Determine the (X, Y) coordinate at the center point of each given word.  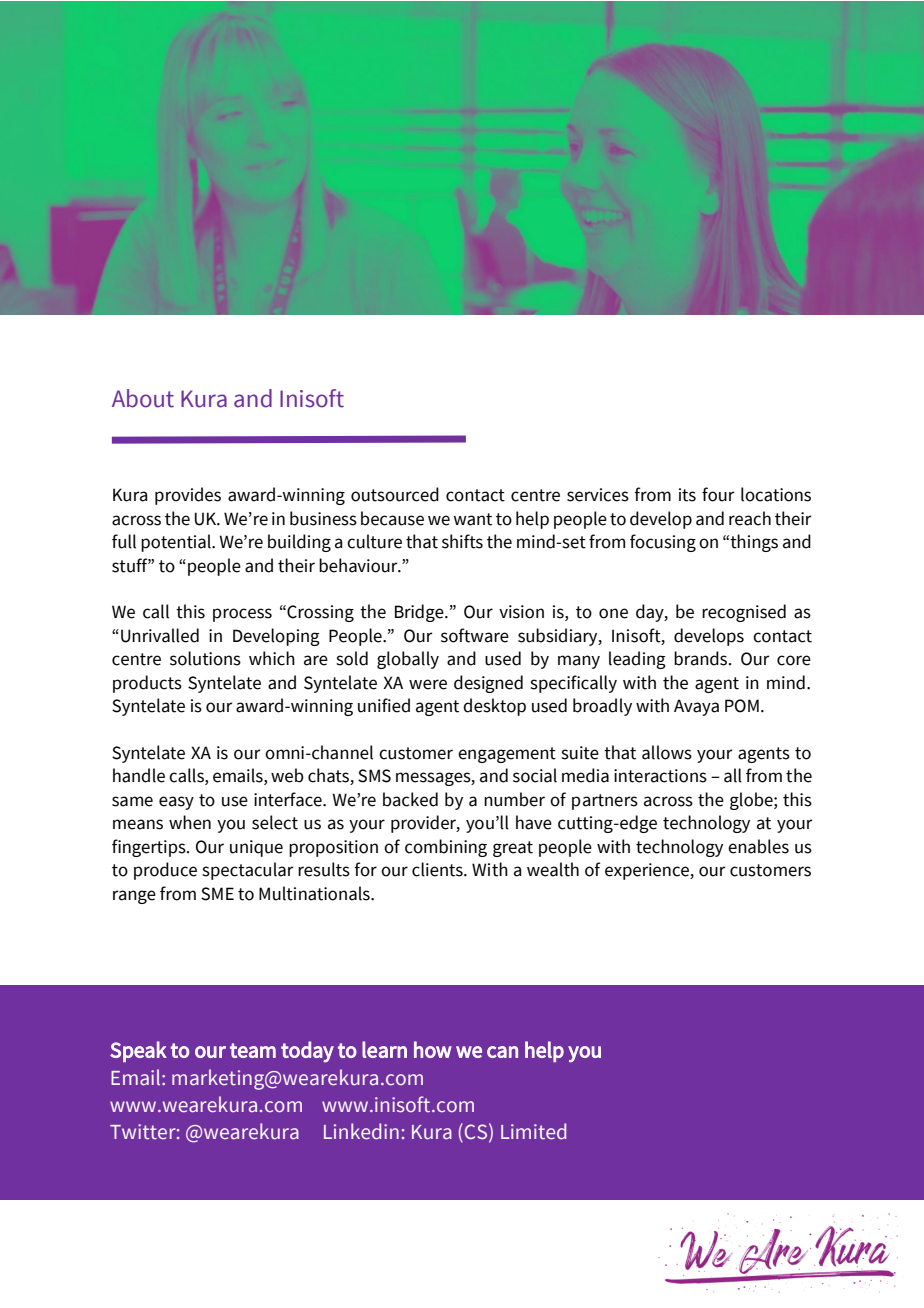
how (433, 1049)
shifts (462, 541)
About (143, 398)
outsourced (395, 494)
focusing (663, 543)
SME (217, 894)
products (147, 684)
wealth (553, 869)
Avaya (696, 707)
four (718, 494)
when (190, 822)
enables (758, 846)
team (253, 1050)
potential (177, 543)
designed (488, 684)
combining (446, 848)
